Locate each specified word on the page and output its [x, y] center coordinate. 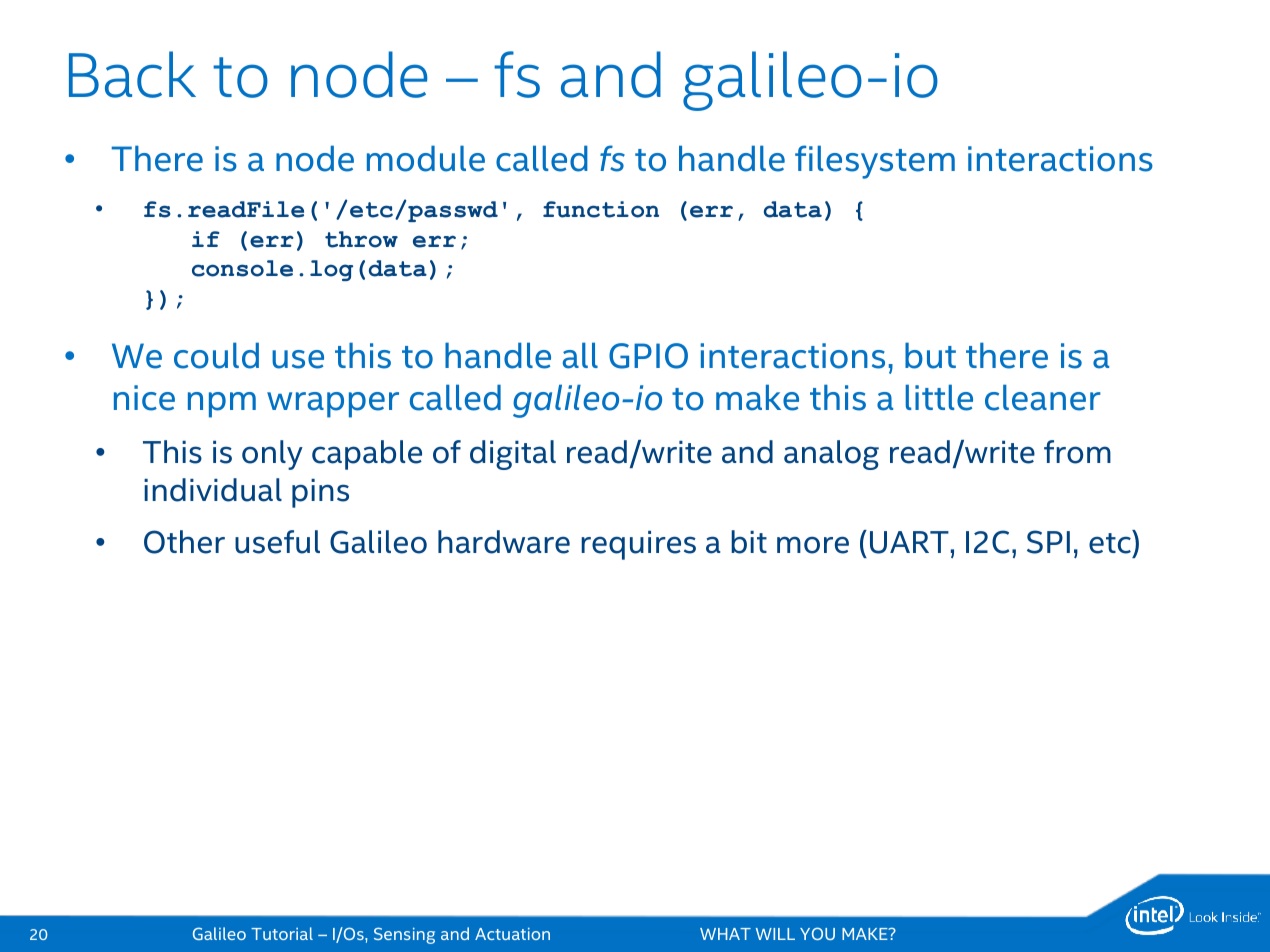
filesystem [875, 162]
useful [277, 542]
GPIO [648, 356]
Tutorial [282, 933]
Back [132, 74]
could [216, 355]
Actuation [512, 934]
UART [909, 542]
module [426, 158]
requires [638, 545]
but [930, 355]
